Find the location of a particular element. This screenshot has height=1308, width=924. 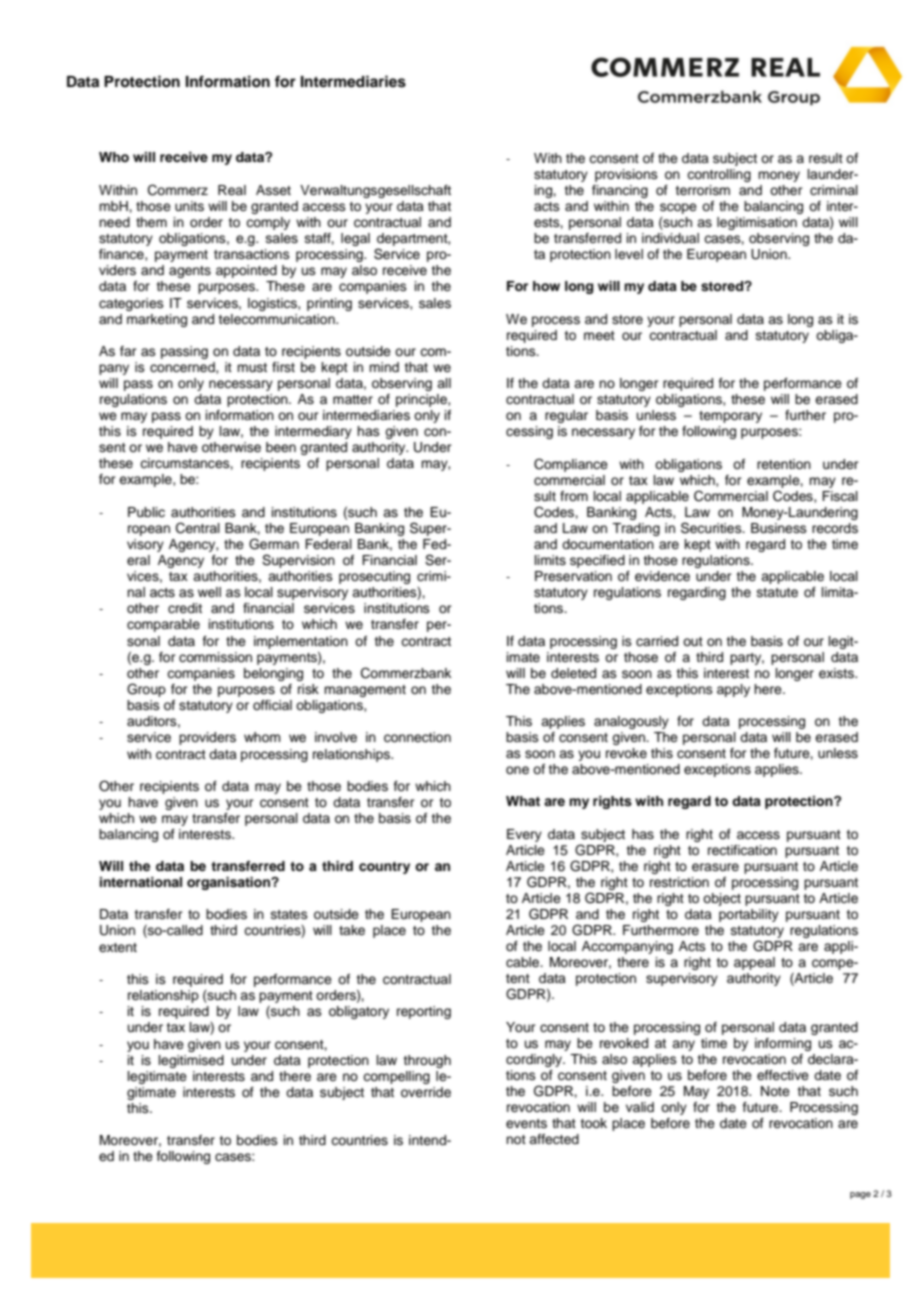

Every is located at coordinates (524, 835).
